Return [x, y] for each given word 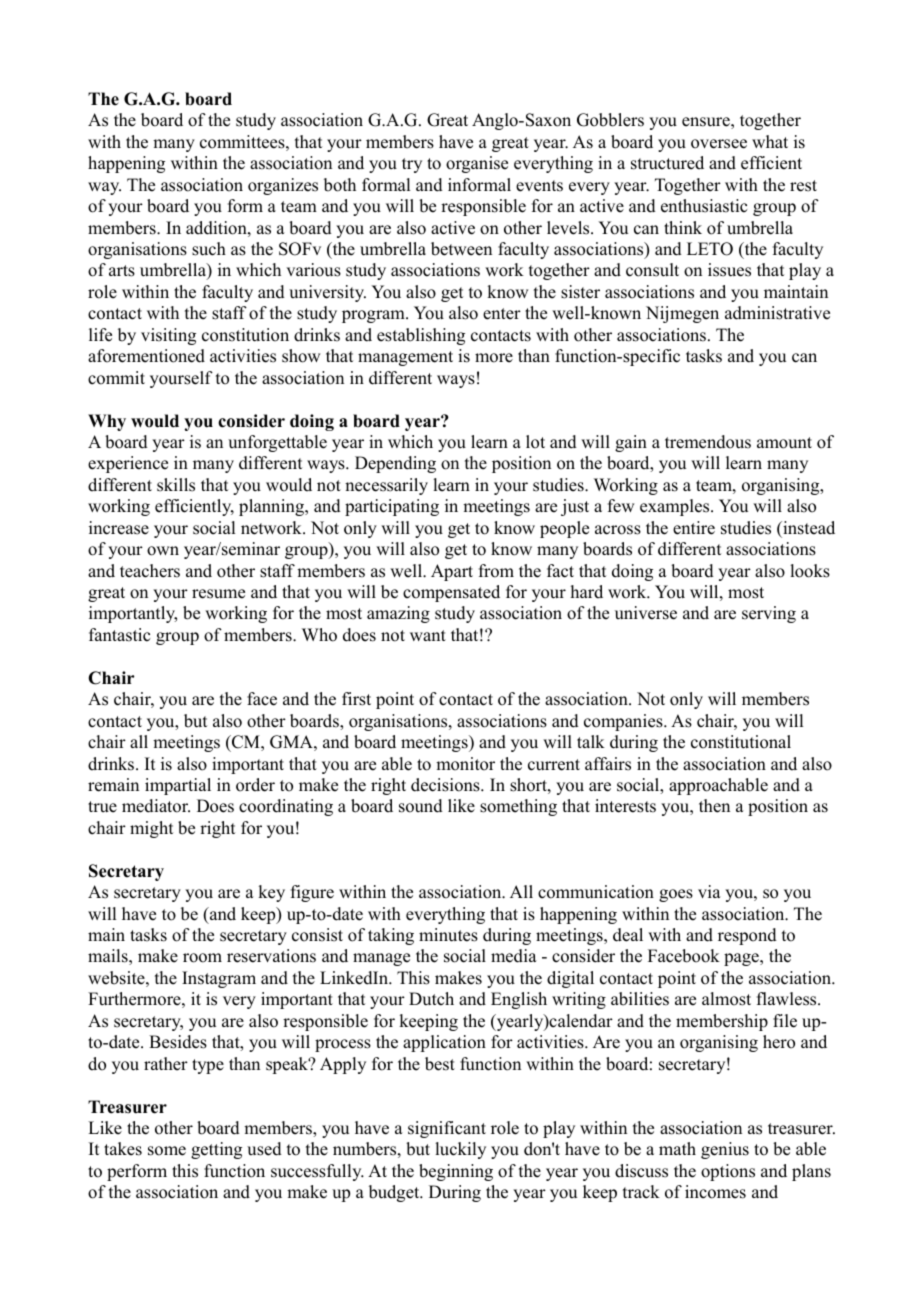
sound [421, 806]
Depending [395, 464]
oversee [719, 144]
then [714, 806]
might [151, 829]
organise [477, 164]
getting [216, 1150]
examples [676, 507]
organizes [283, 186]
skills [176, 485]
